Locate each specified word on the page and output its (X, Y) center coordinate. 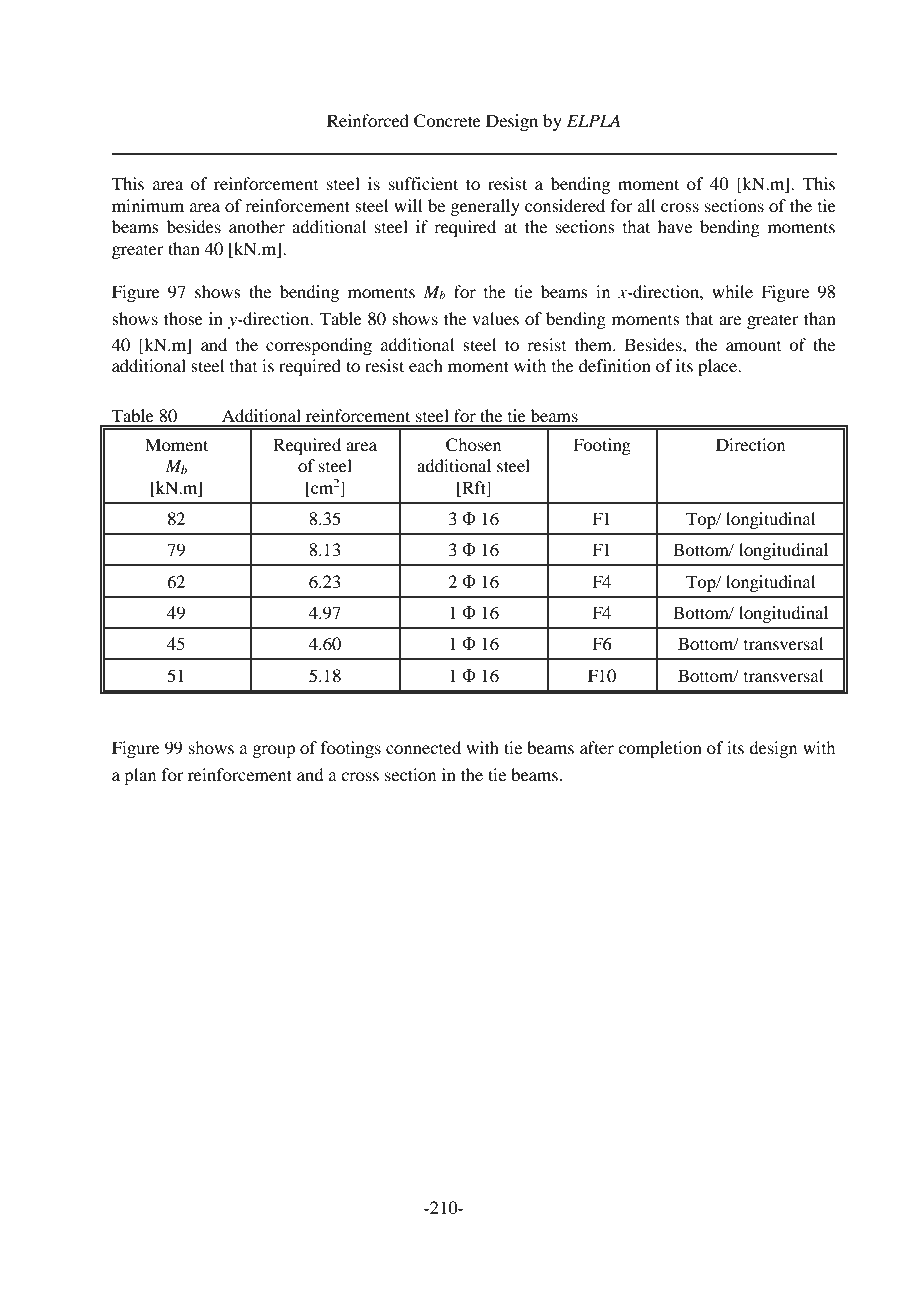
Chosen (473, 445)
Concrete (447, 121)
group (273, 751)
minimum (148, 205)
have (675, 226)
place (719, 367)
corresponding (319, 346)
